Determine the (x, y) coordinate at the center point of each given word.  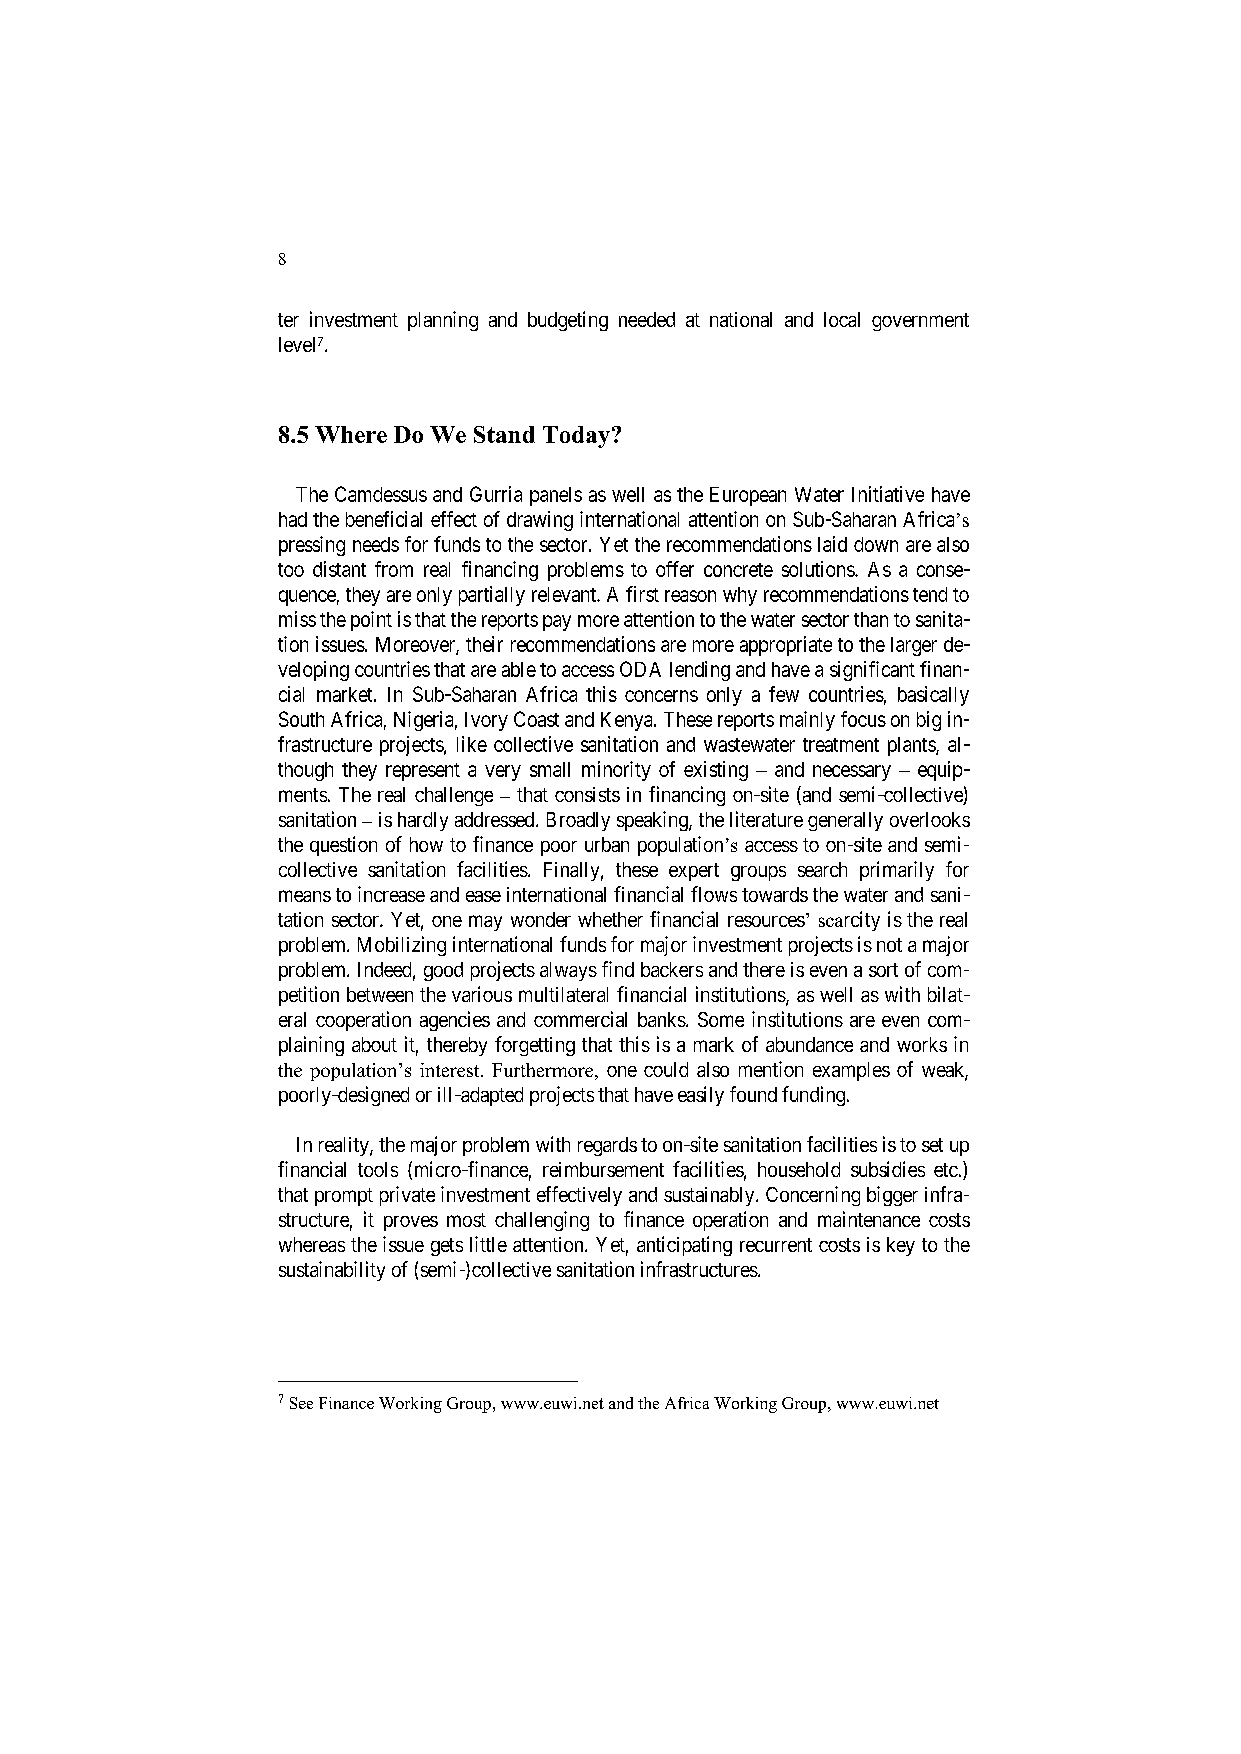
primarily (897, 871)
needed (647, 319)
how (426, 844)
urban (607, 844)
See (301, 1403)
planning (443, 321)
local (842, 319)
